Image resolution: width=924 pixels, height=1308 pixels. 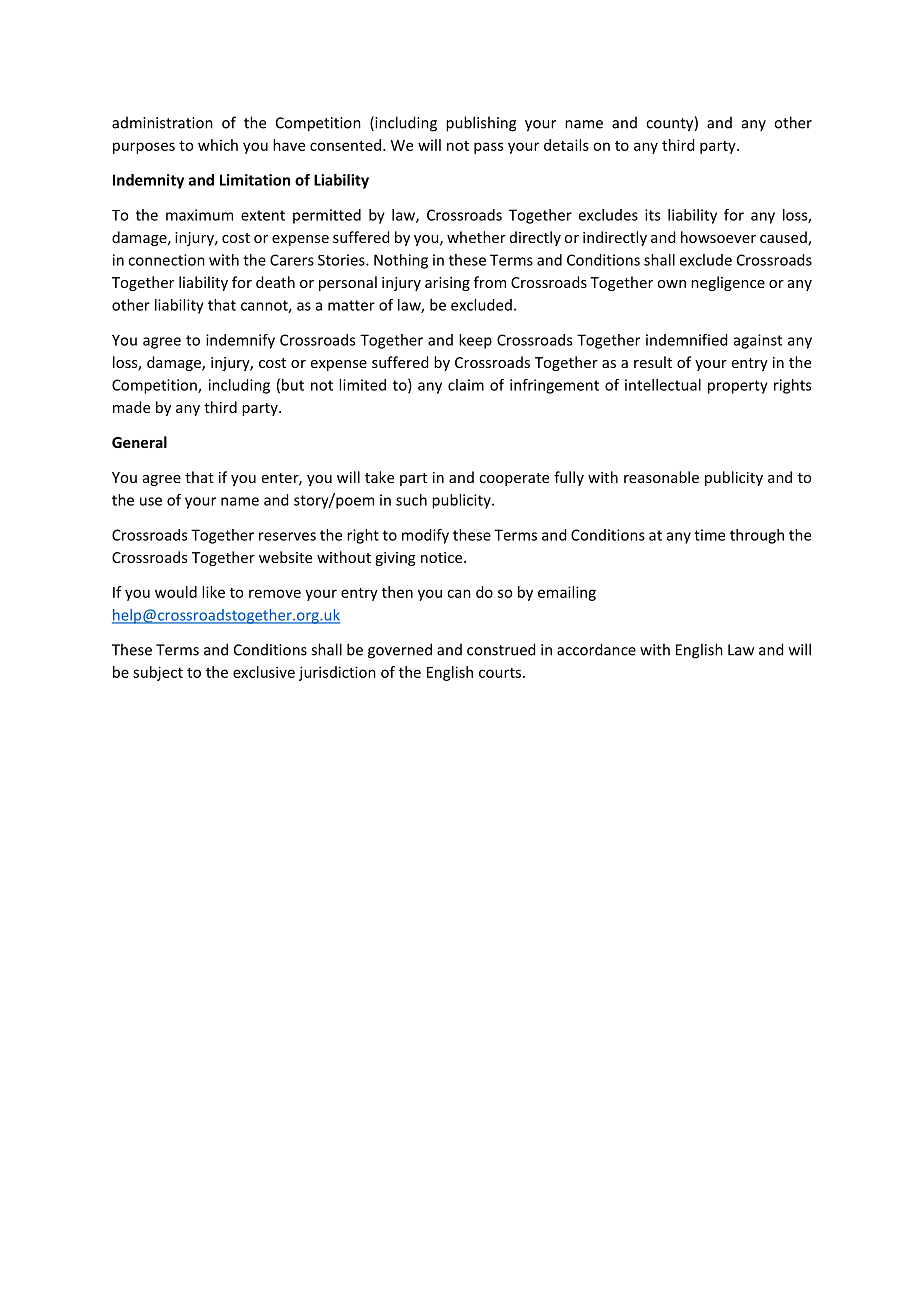 I want to click on time, so click(x=709, y=535).
